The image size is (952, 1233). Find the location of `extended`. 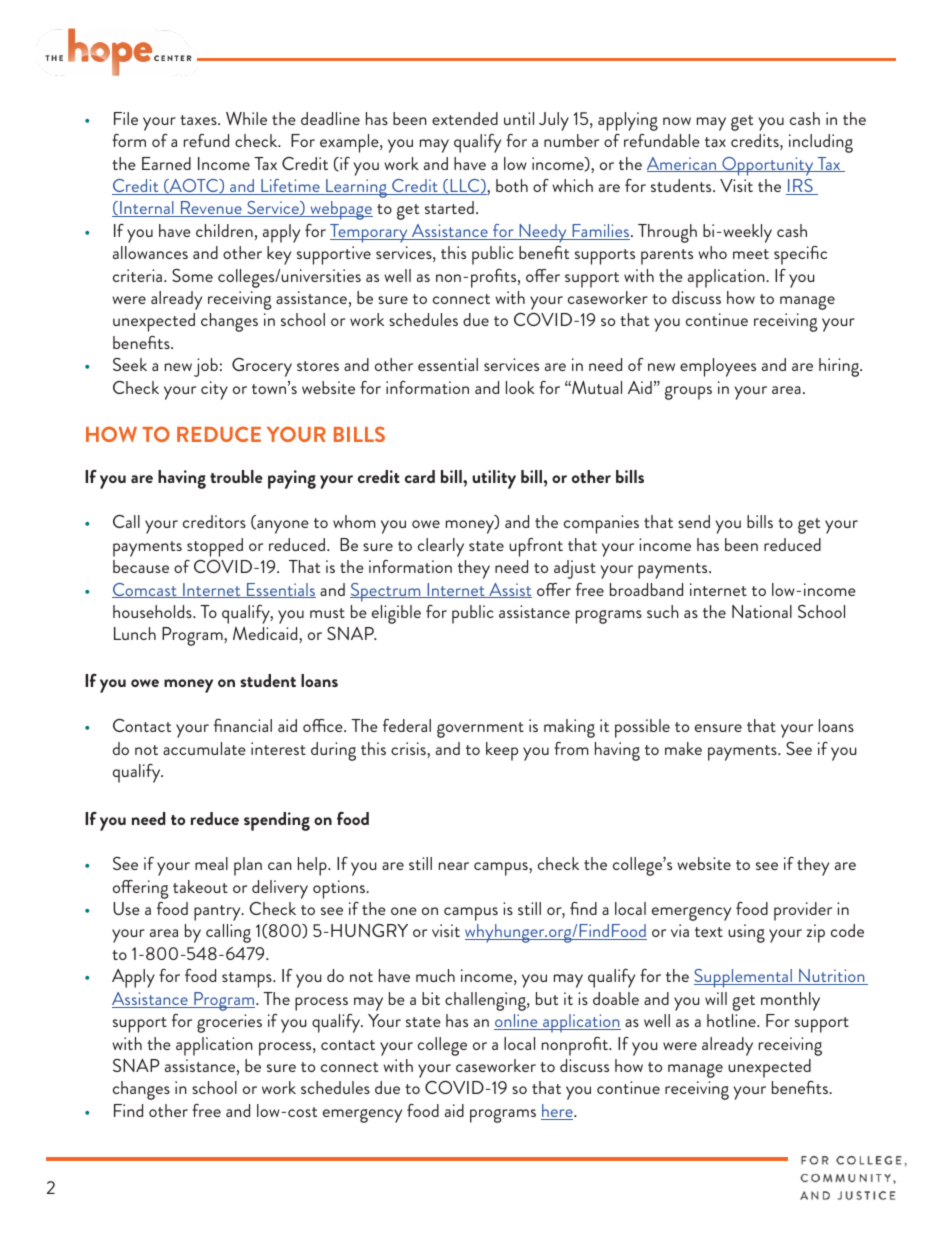

extended is located at coordinates (465, 118).
